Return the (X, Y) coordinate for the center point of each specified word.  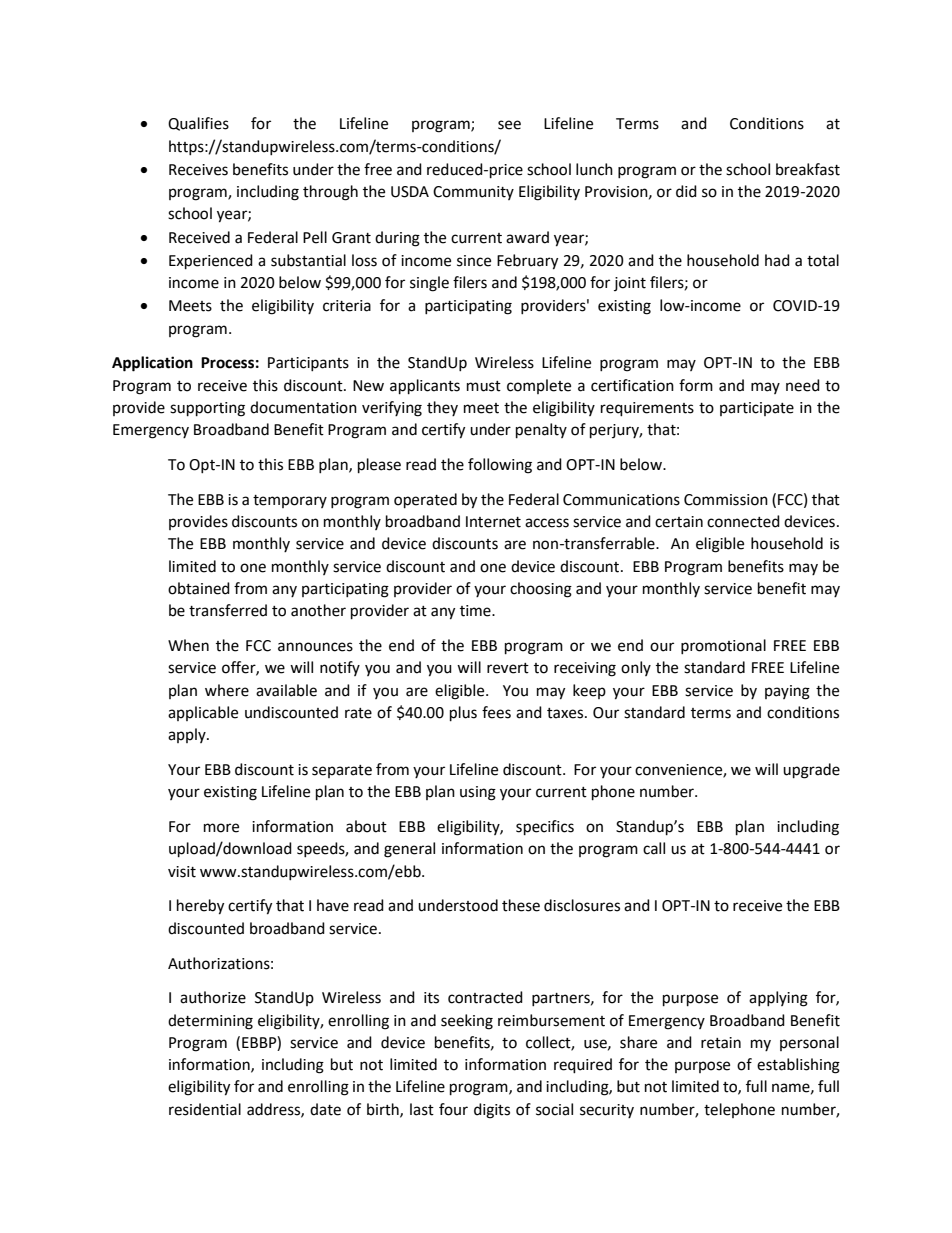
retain (721, 1043)
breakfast (808, 169)
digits (492, 1111)
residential (205, 1109)
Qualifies (198, 124)
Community (473, 193)
